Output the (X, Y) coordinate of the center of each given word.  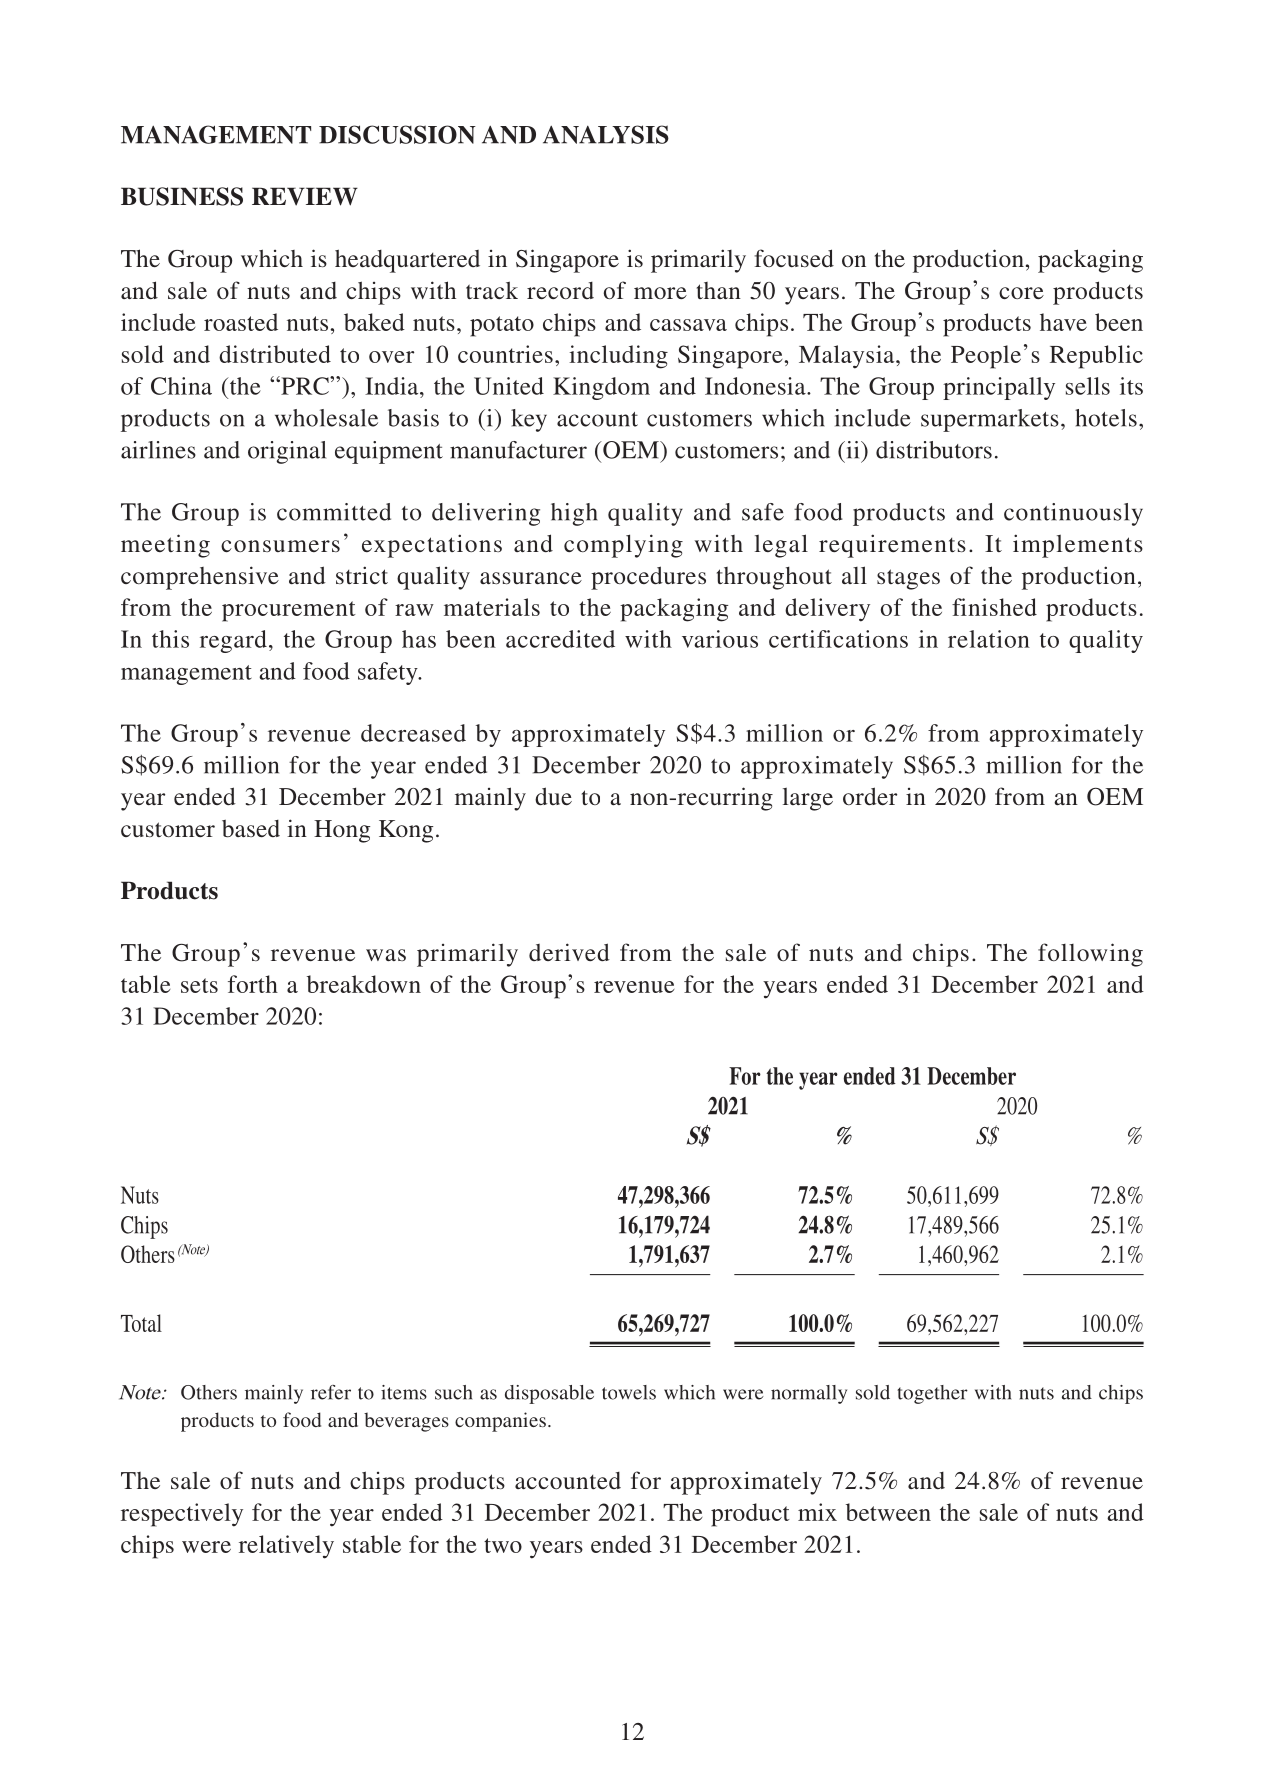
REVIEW (305, 196)
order (870, 796)
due (553, 796)
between (888, 1512)
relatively (286, 1547)
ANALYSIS (606, 134)
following (1090, 955)
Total (141, 1323)
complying (623, 546)
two (503, 1545)
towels (629, 1392)
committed (334, 512)
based (251, 828)
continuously (1073, 514)
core (1021, 293)
